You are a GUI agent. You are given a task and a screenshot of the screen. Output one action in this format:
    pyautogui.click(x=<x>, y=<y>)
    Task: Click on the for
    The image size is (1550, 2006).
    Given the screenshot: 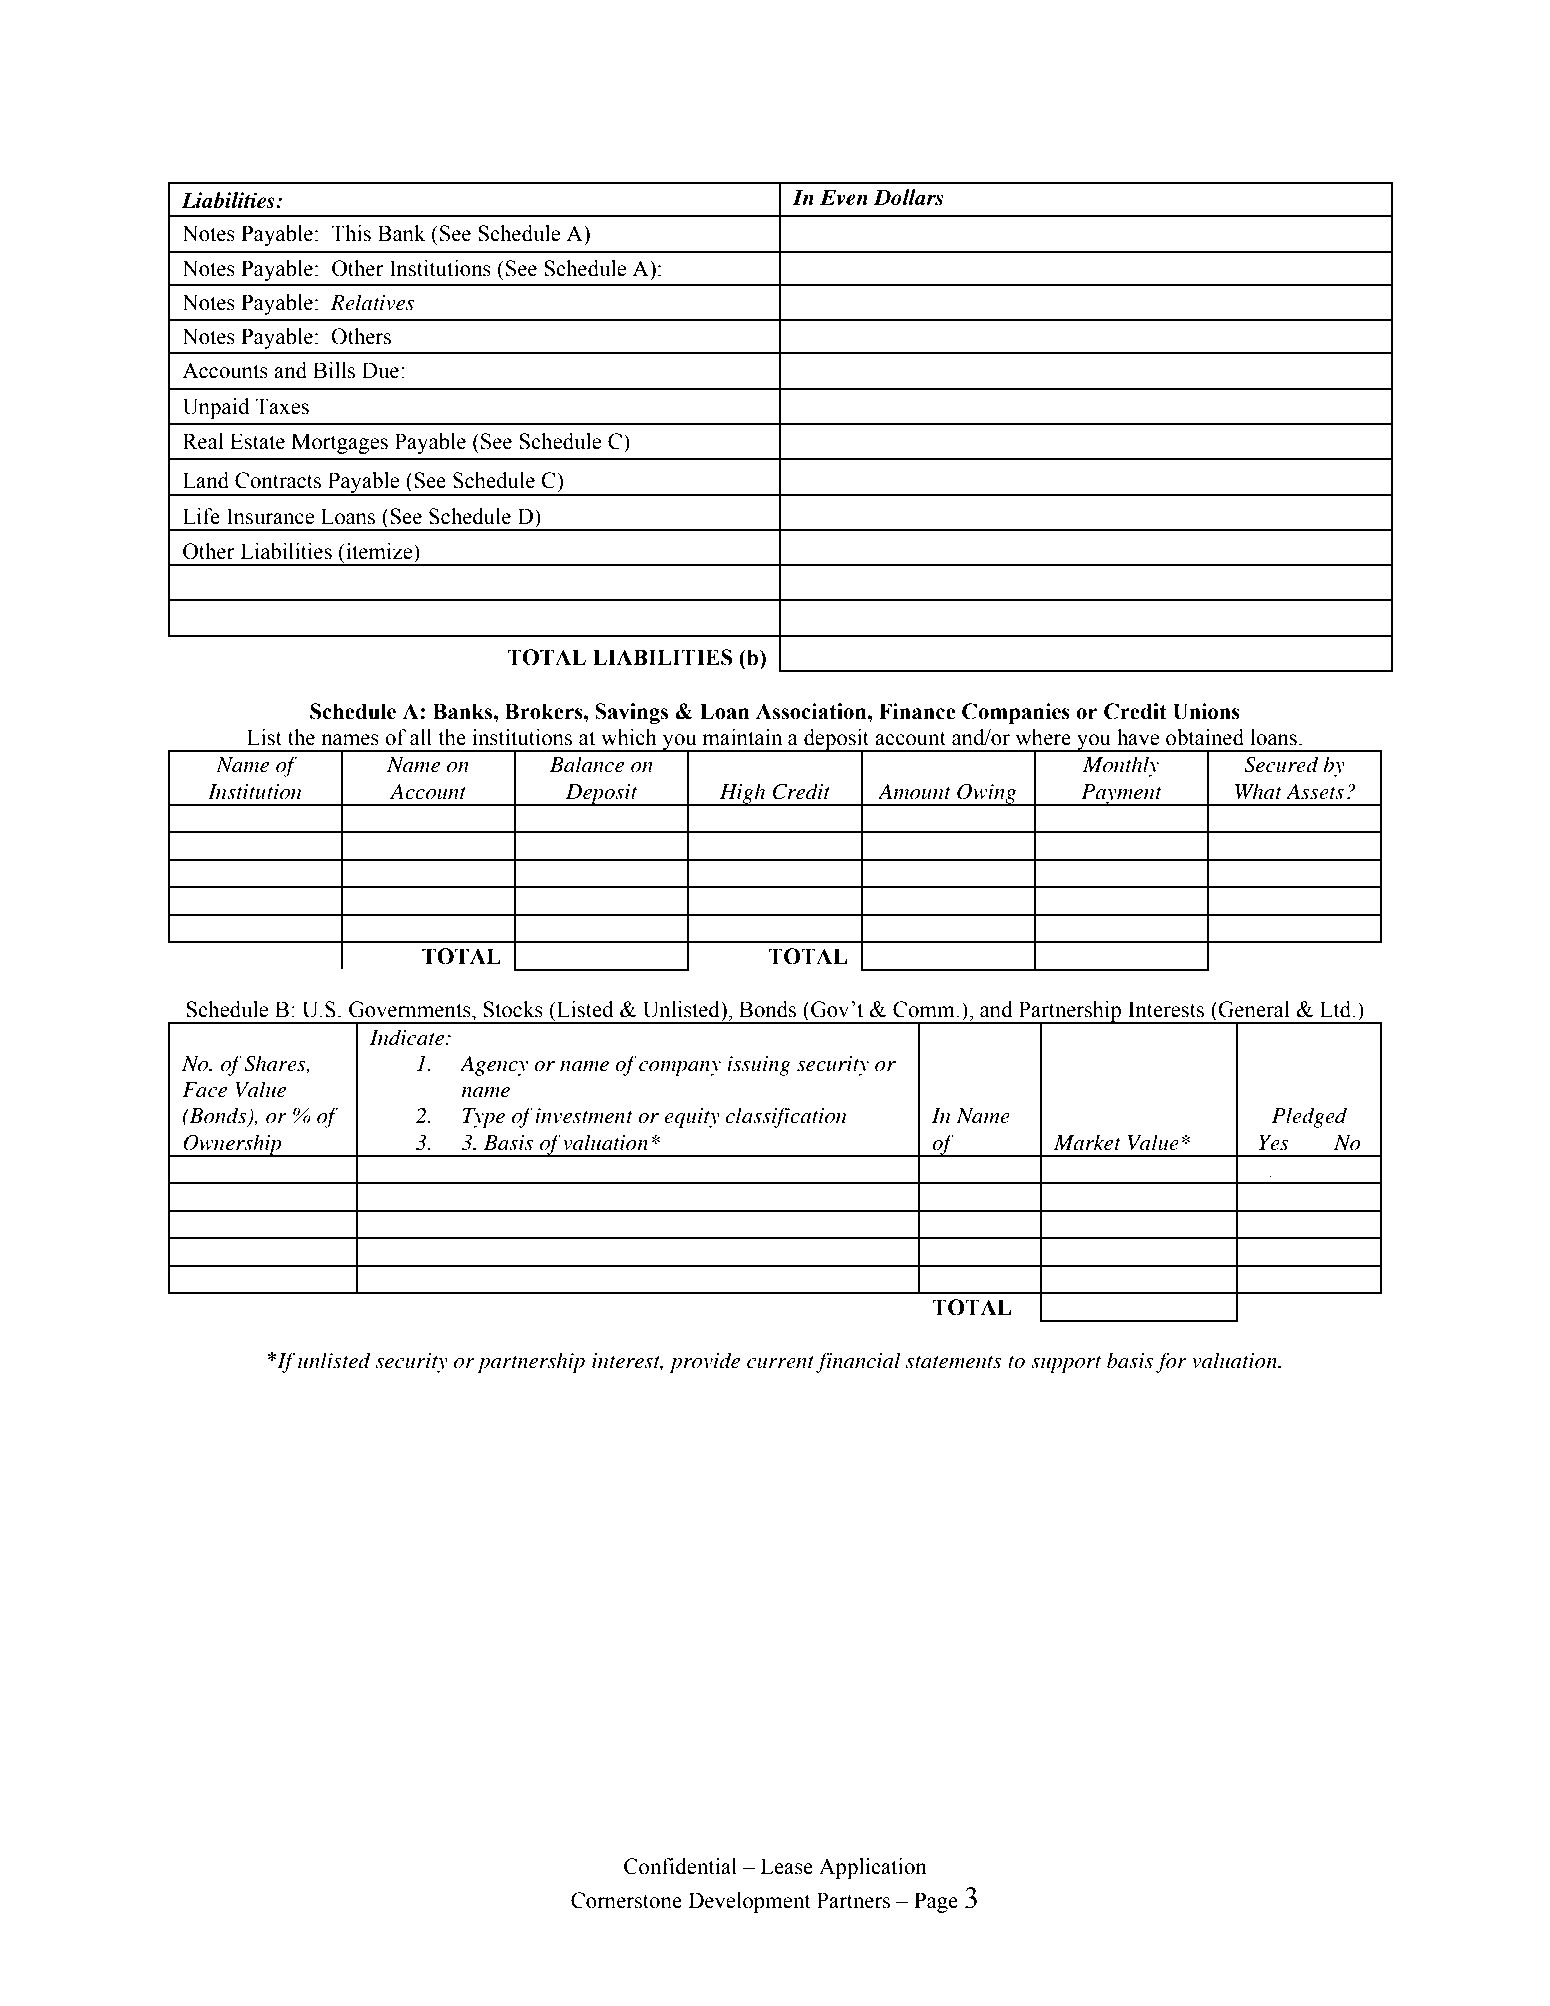 What is the action you would take?
    pyautogui.click(x=1171, y=1362)
